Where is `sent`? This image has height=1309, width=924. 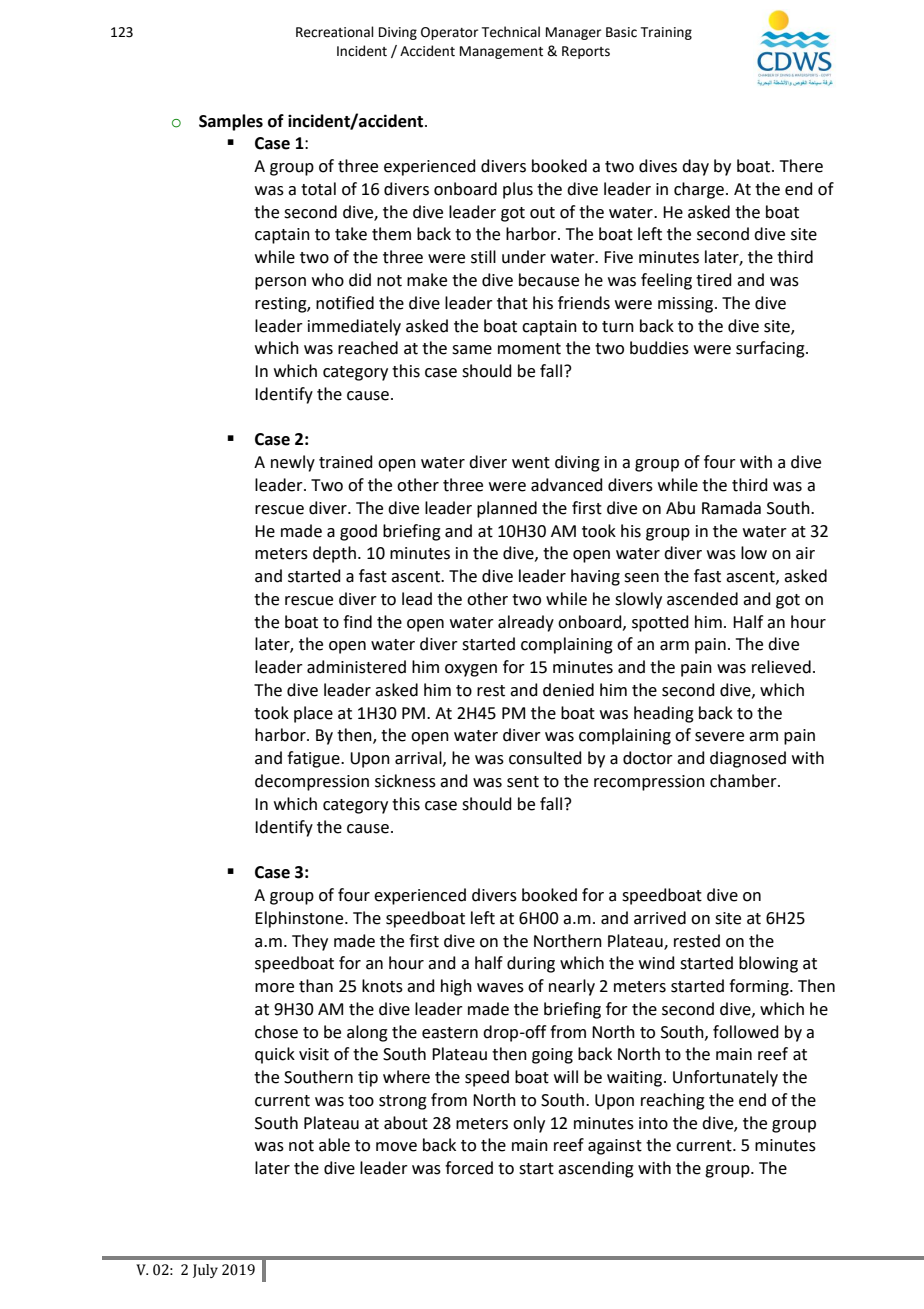
sent is located at coordinates (523, 782).
